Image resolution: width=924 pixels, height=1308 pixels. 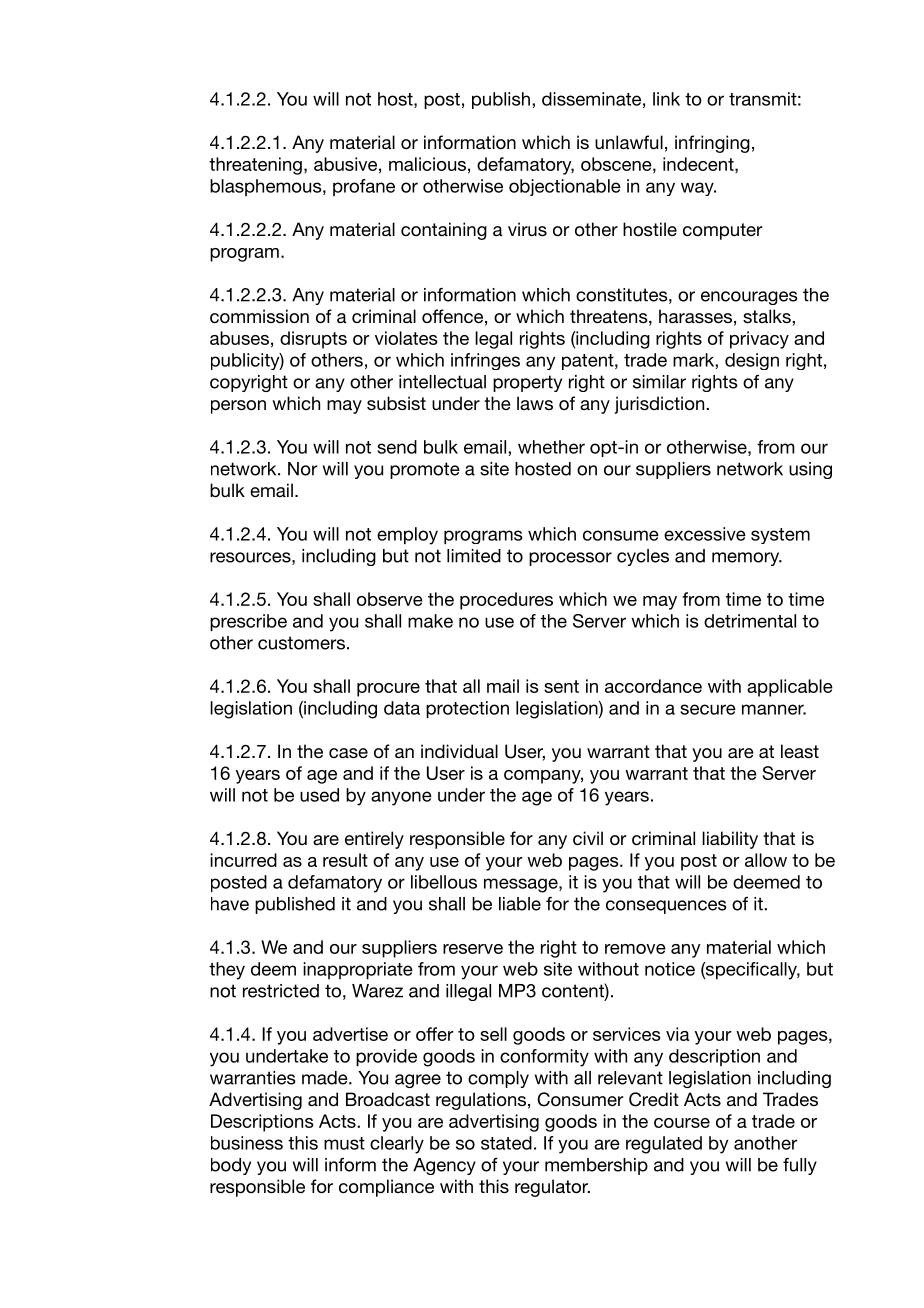 I want to click on procedures, so click(x=506, y=601).
